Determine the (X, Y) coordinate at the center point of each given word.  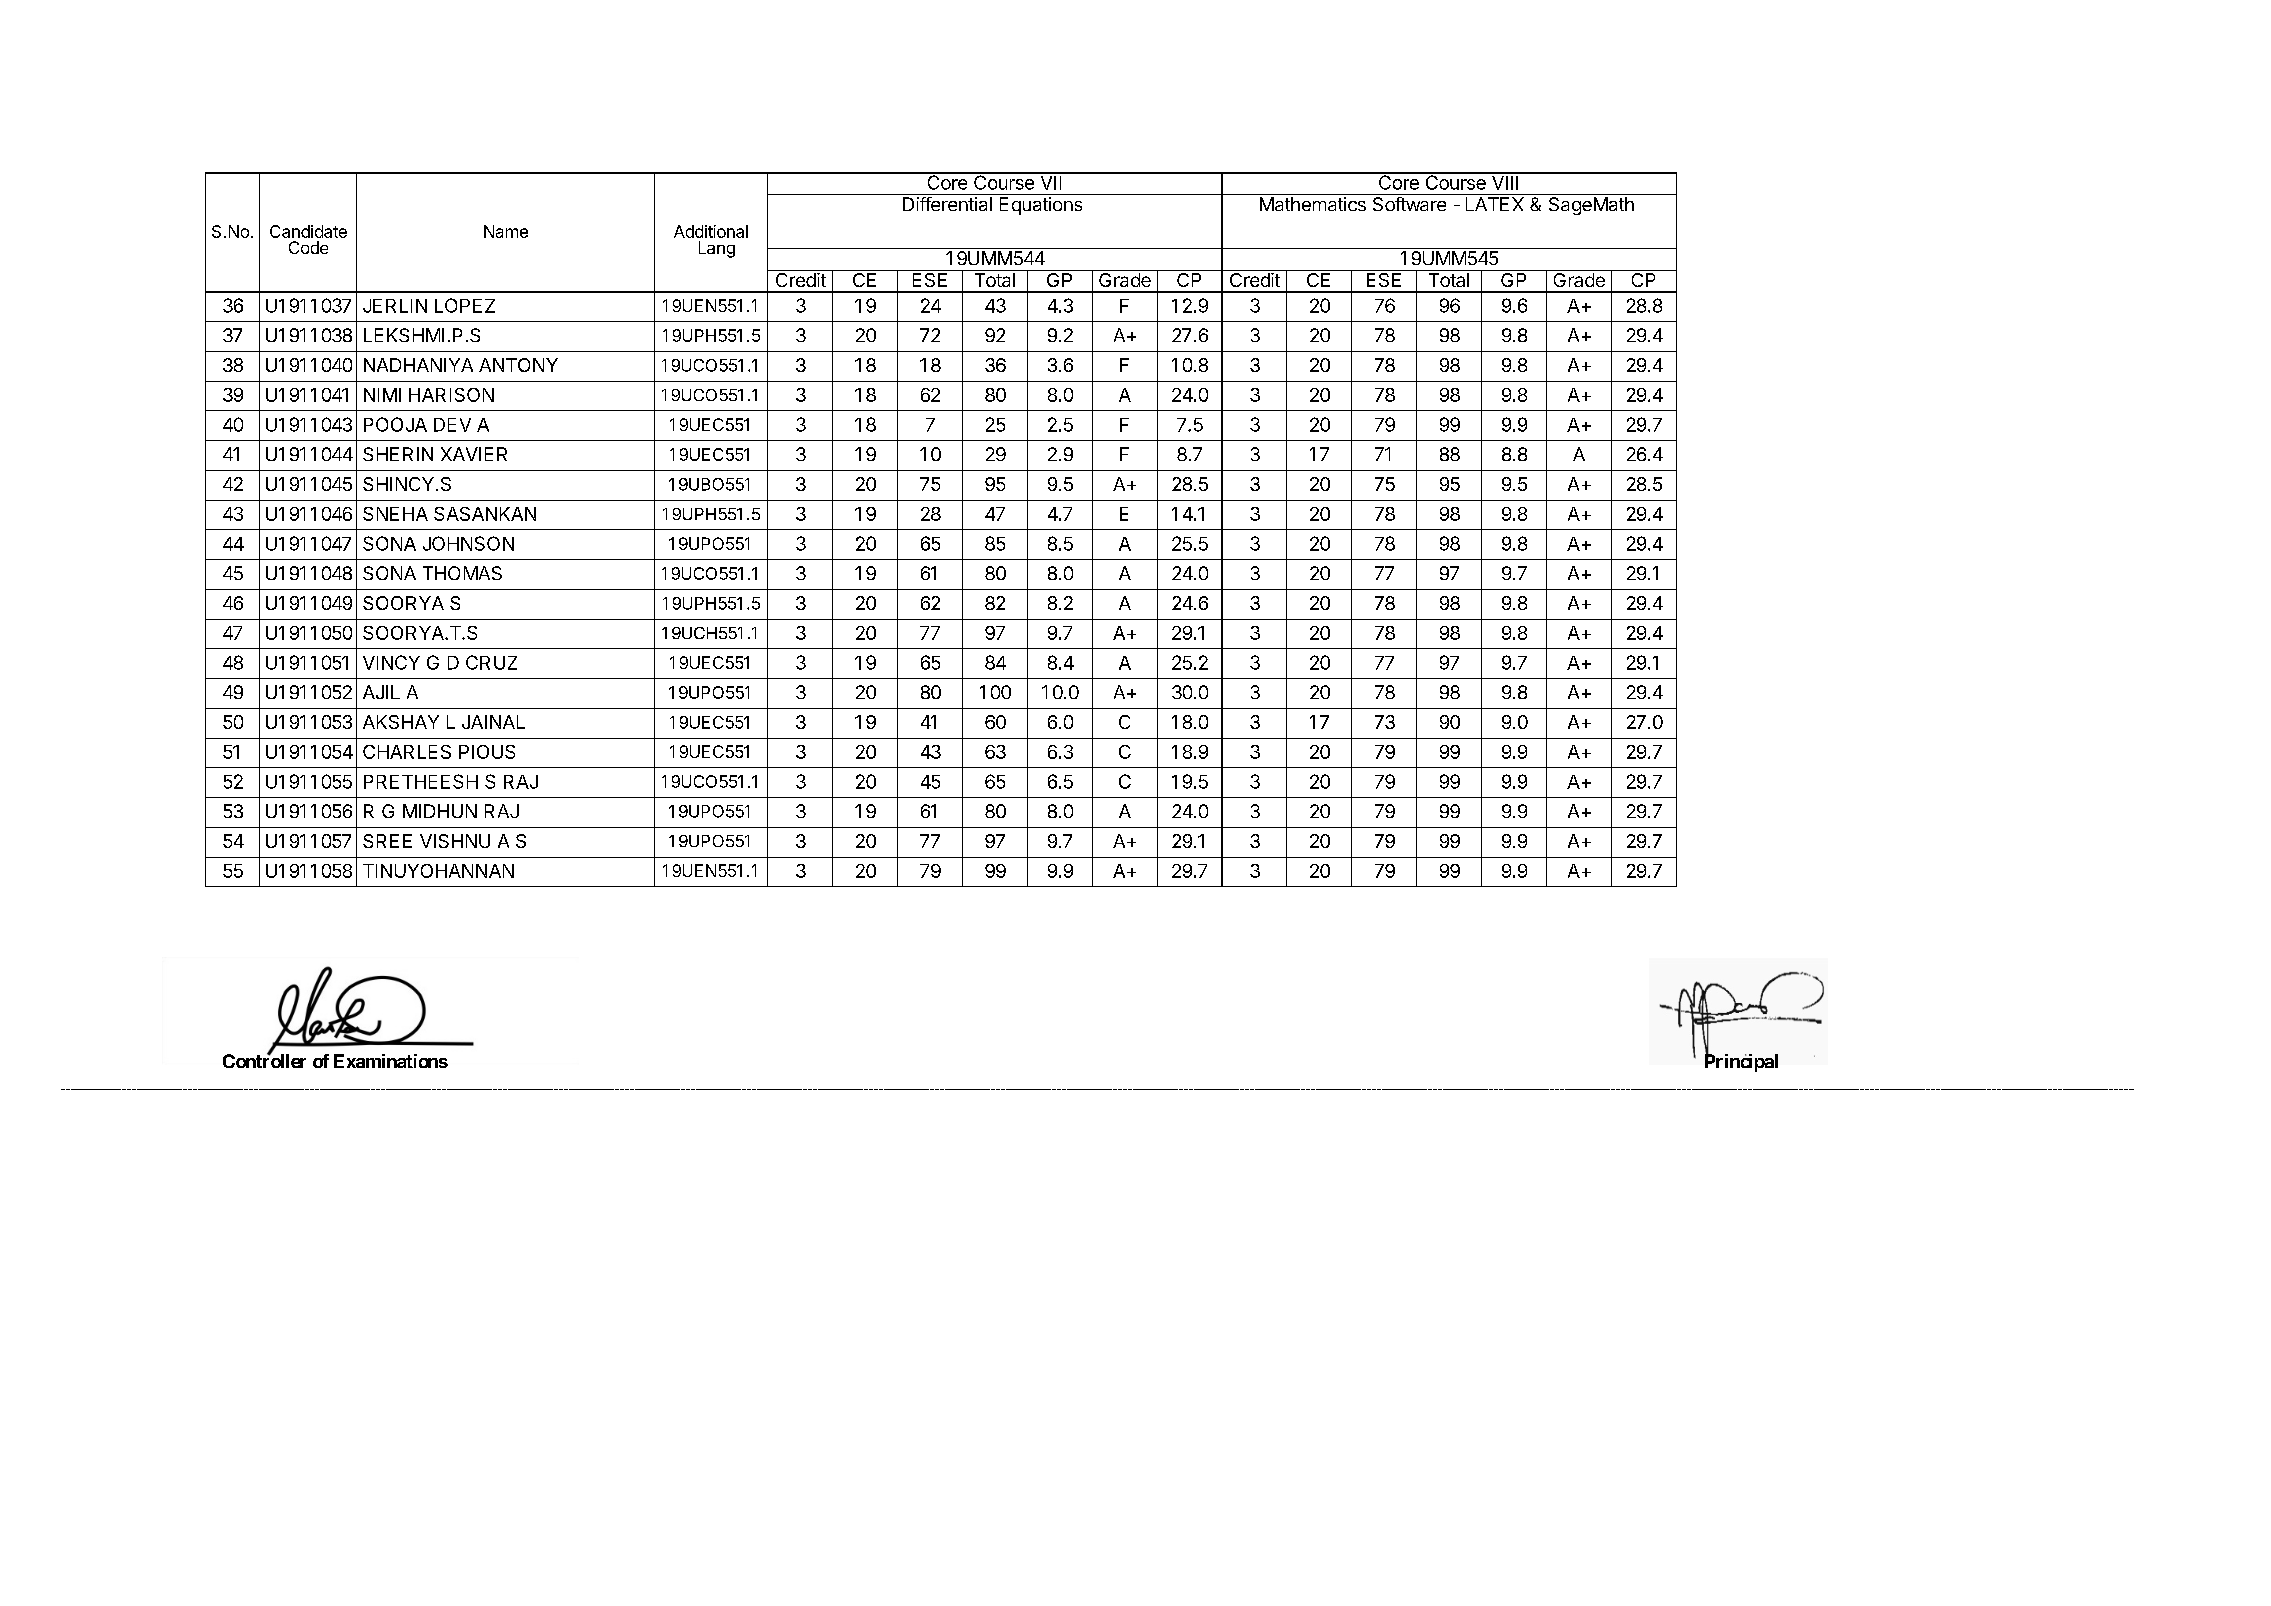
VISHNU (455, 841)
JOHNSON (468, 543)
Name (506, 231)
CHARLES (407, 752)
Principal (1741, 1062)
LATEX (1495, 204)
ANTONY (518, 365)
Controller (264, 1060)
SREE (387, 841)
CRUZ (491, 662)
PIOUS (487, 752)
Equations (1041, 206)
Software (1409, 204)
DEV (452, 425)
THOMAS (462, 573)
